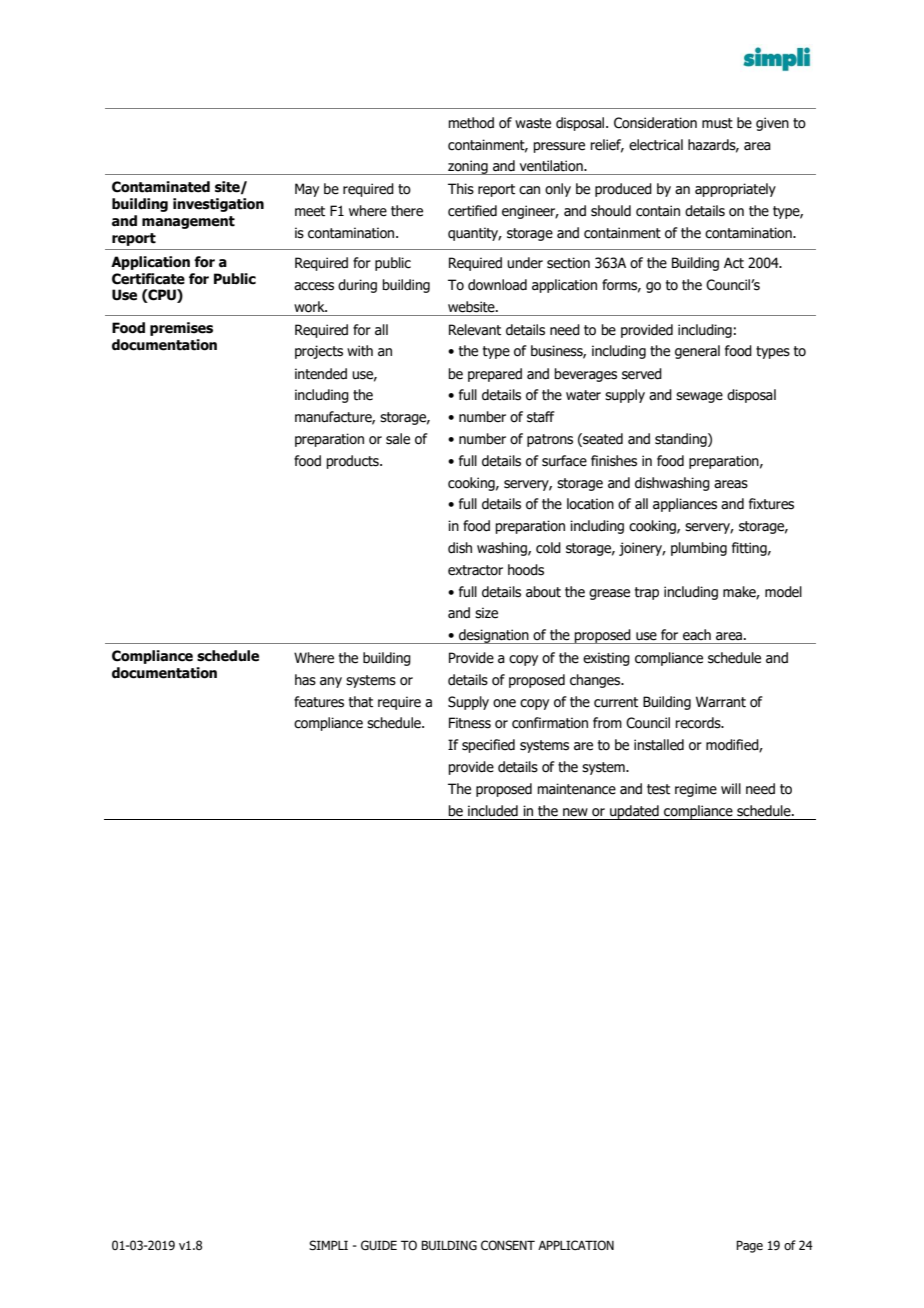 The width and height of the screenshot is (924, 1308). I want to click on GUIDE, so click(379, 1245).
